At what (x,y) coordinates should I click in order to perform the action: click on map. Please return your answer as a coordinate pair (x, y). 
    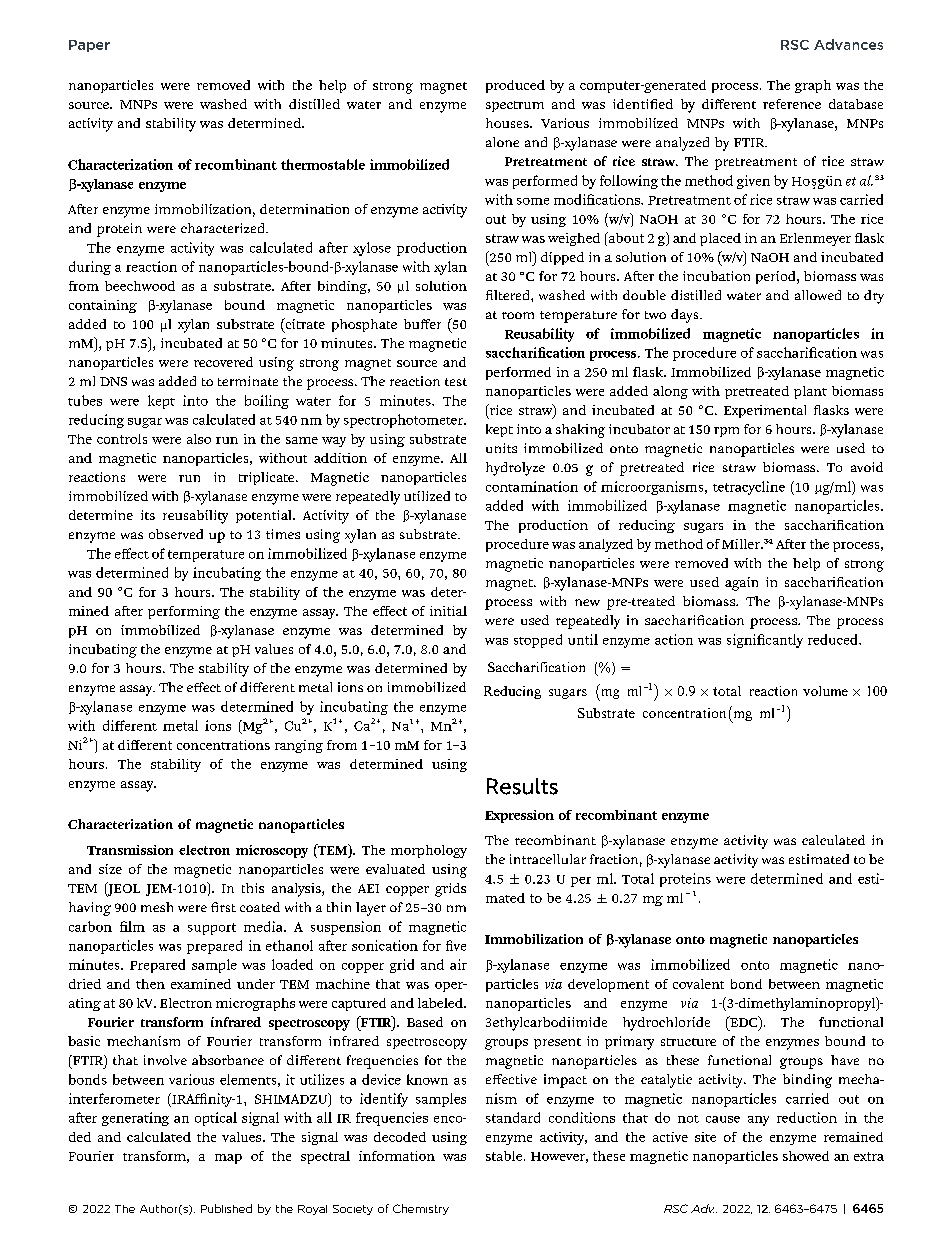
    Looking at the image, I should click on (228, 1159).
